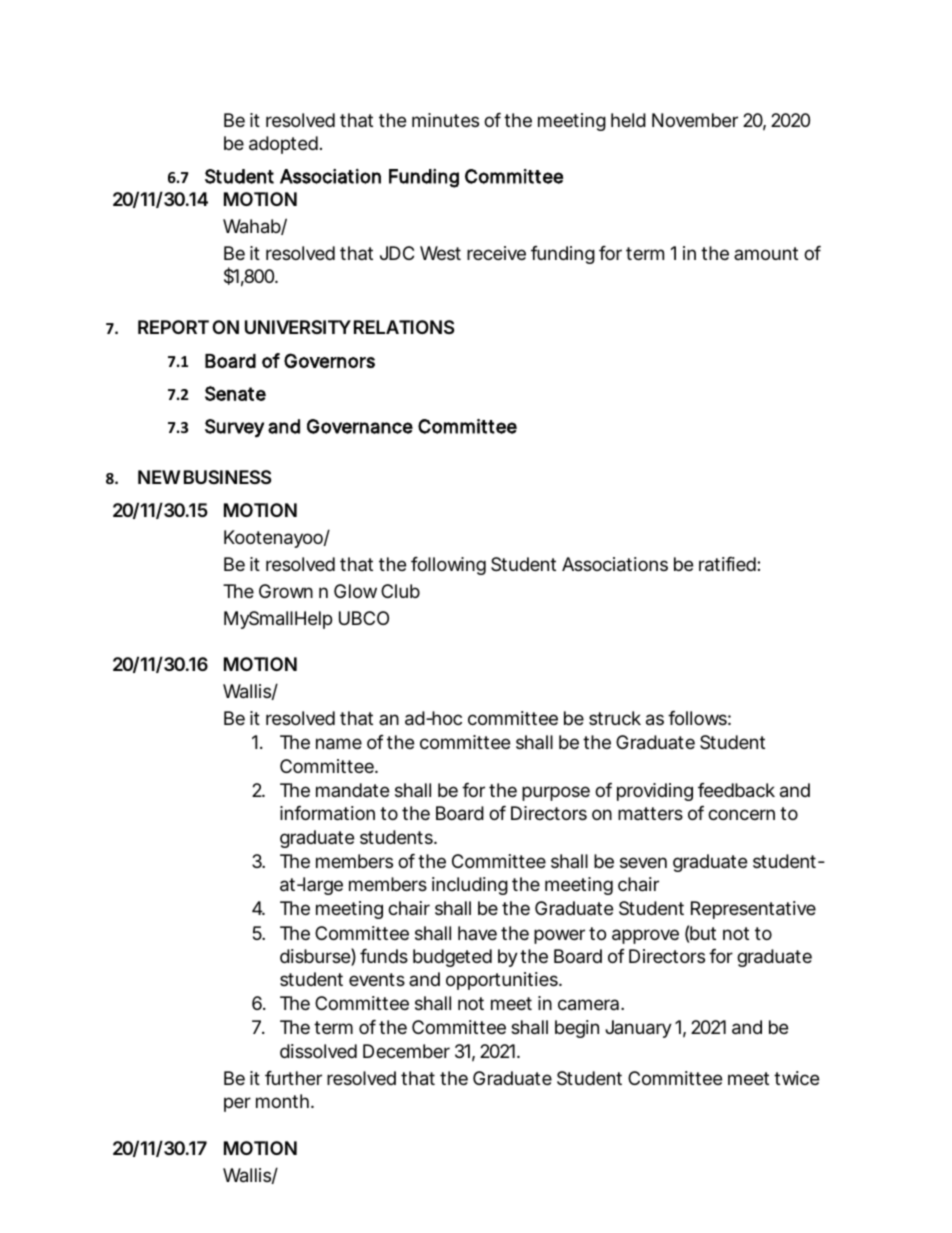 The width and height of the page is (952, 1233). Describe the element at coordinates (697, 718) in the page. I see `follows` at that location.
